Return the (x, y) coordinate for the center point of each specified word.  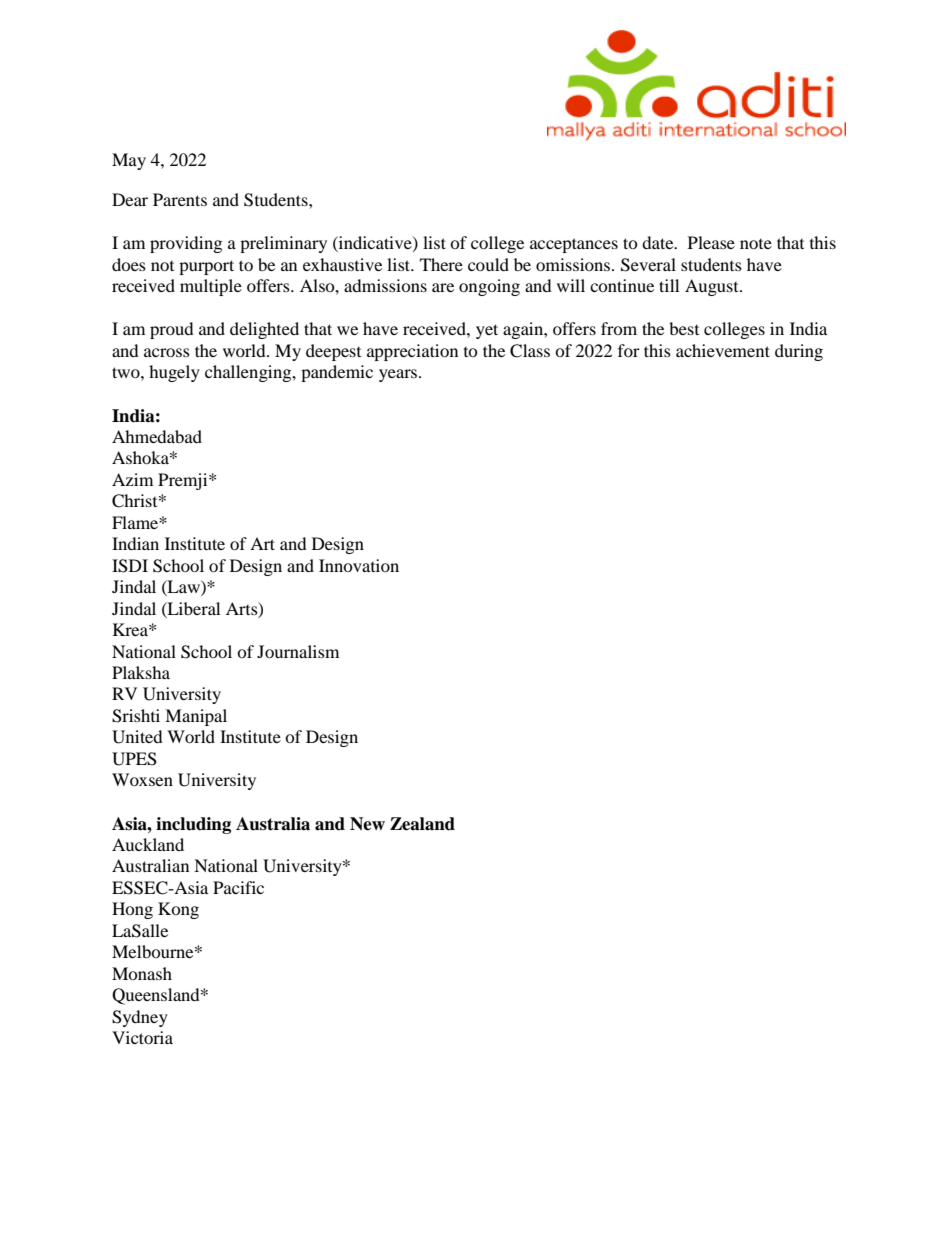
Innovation (359, 565)
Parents (180, 199)
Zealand (422, 824)
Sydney (140, 1018)
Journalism (298, 651)
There (441, 264)
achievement (723, 350)
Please (711, 242)
